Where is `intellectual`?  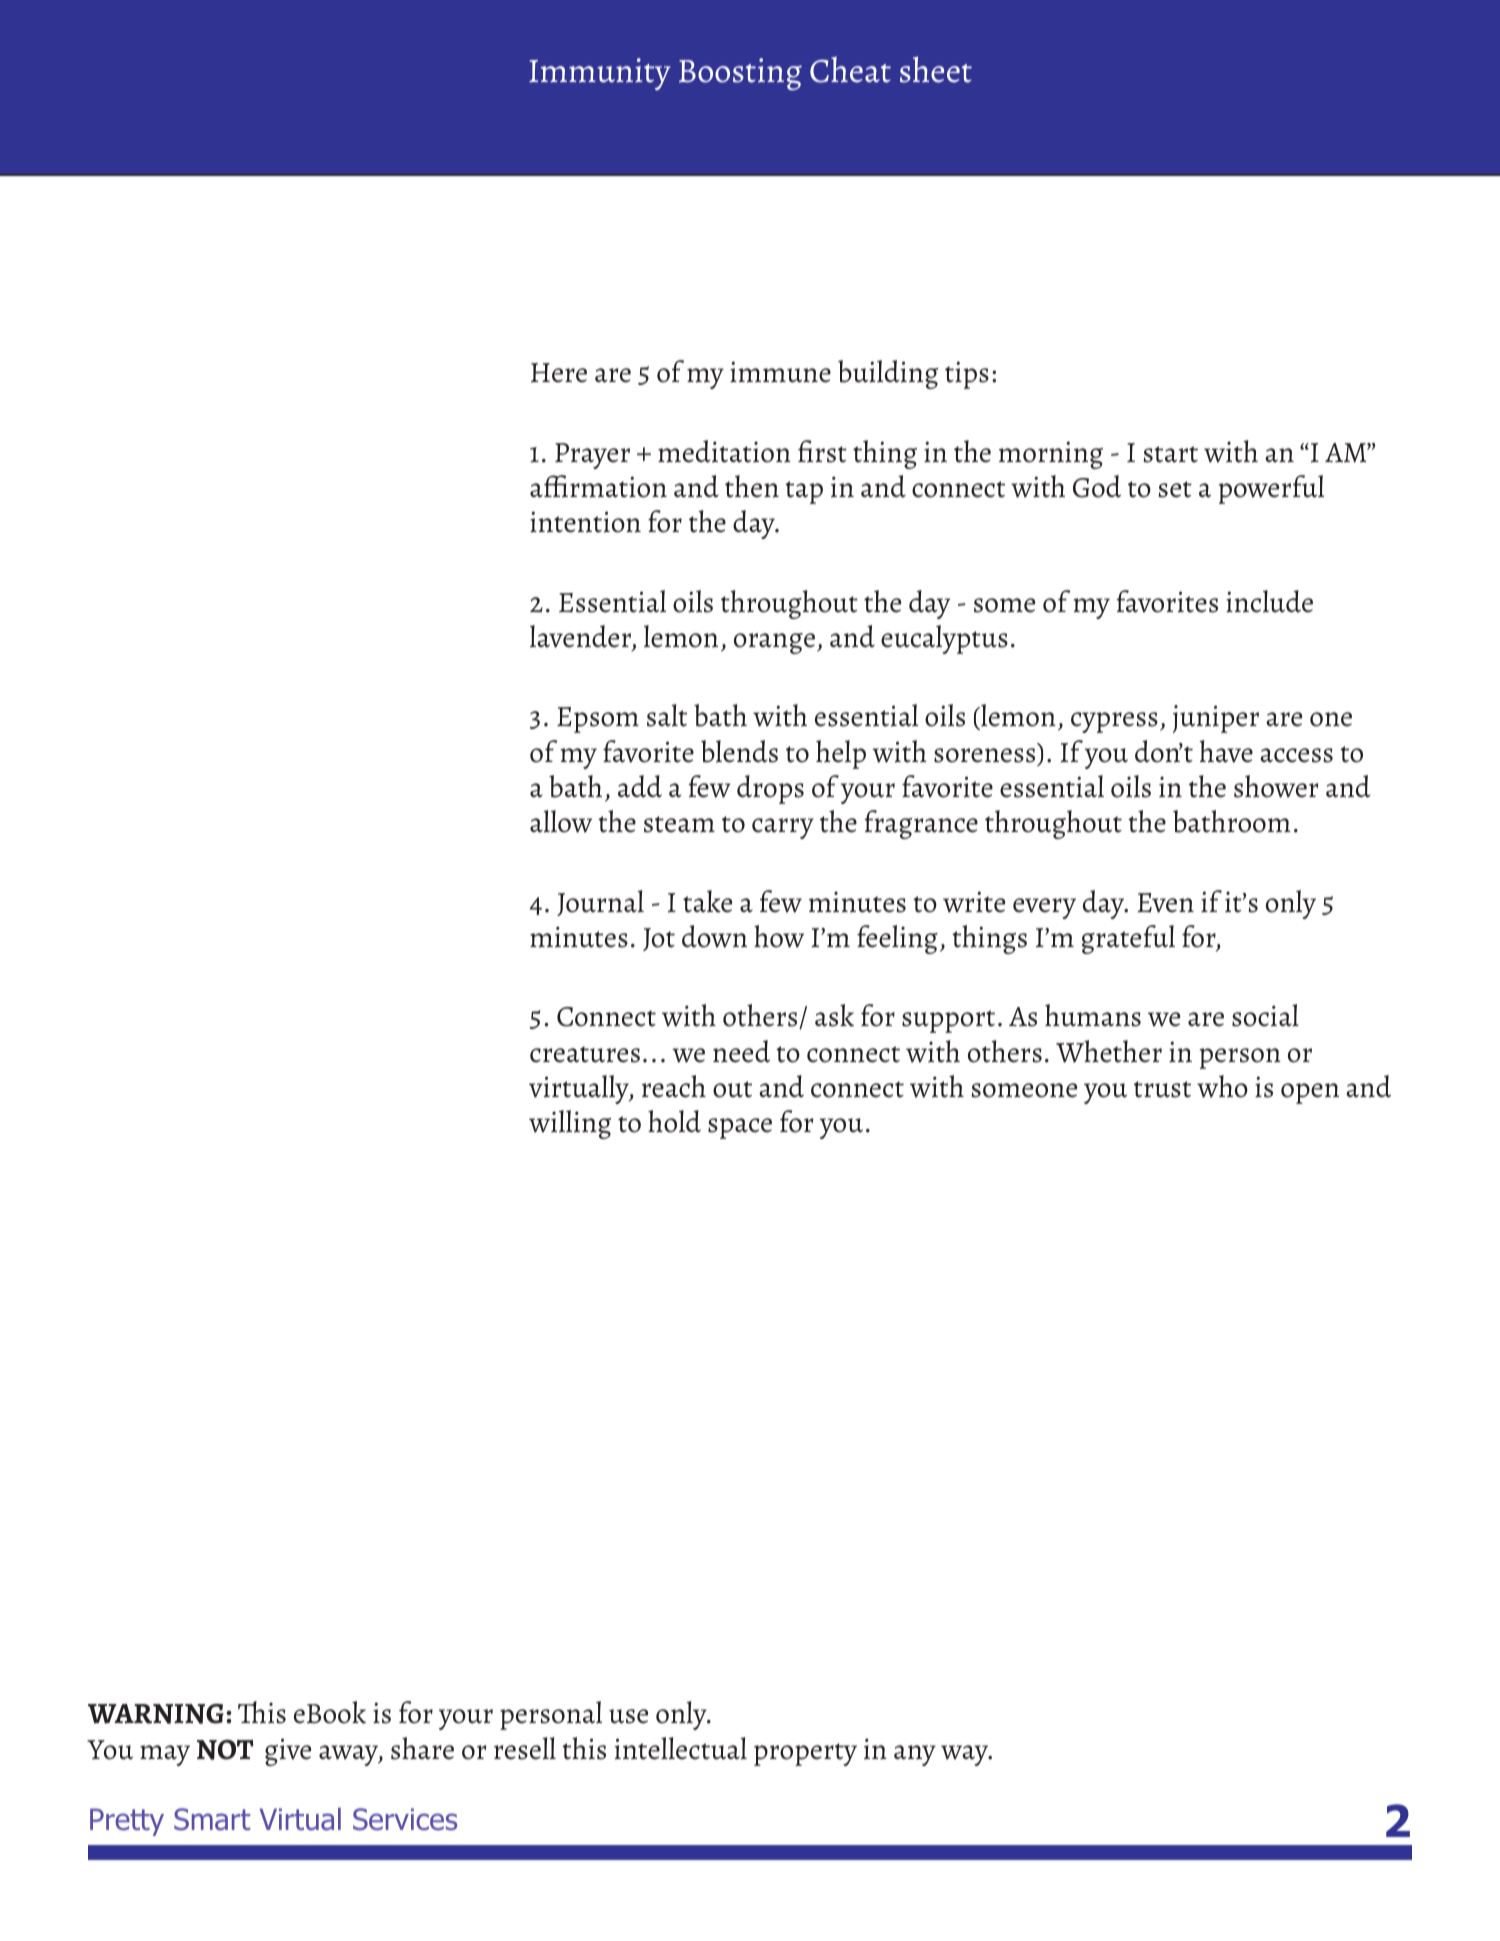 intellectual is located at coordinates (681, 1748).
